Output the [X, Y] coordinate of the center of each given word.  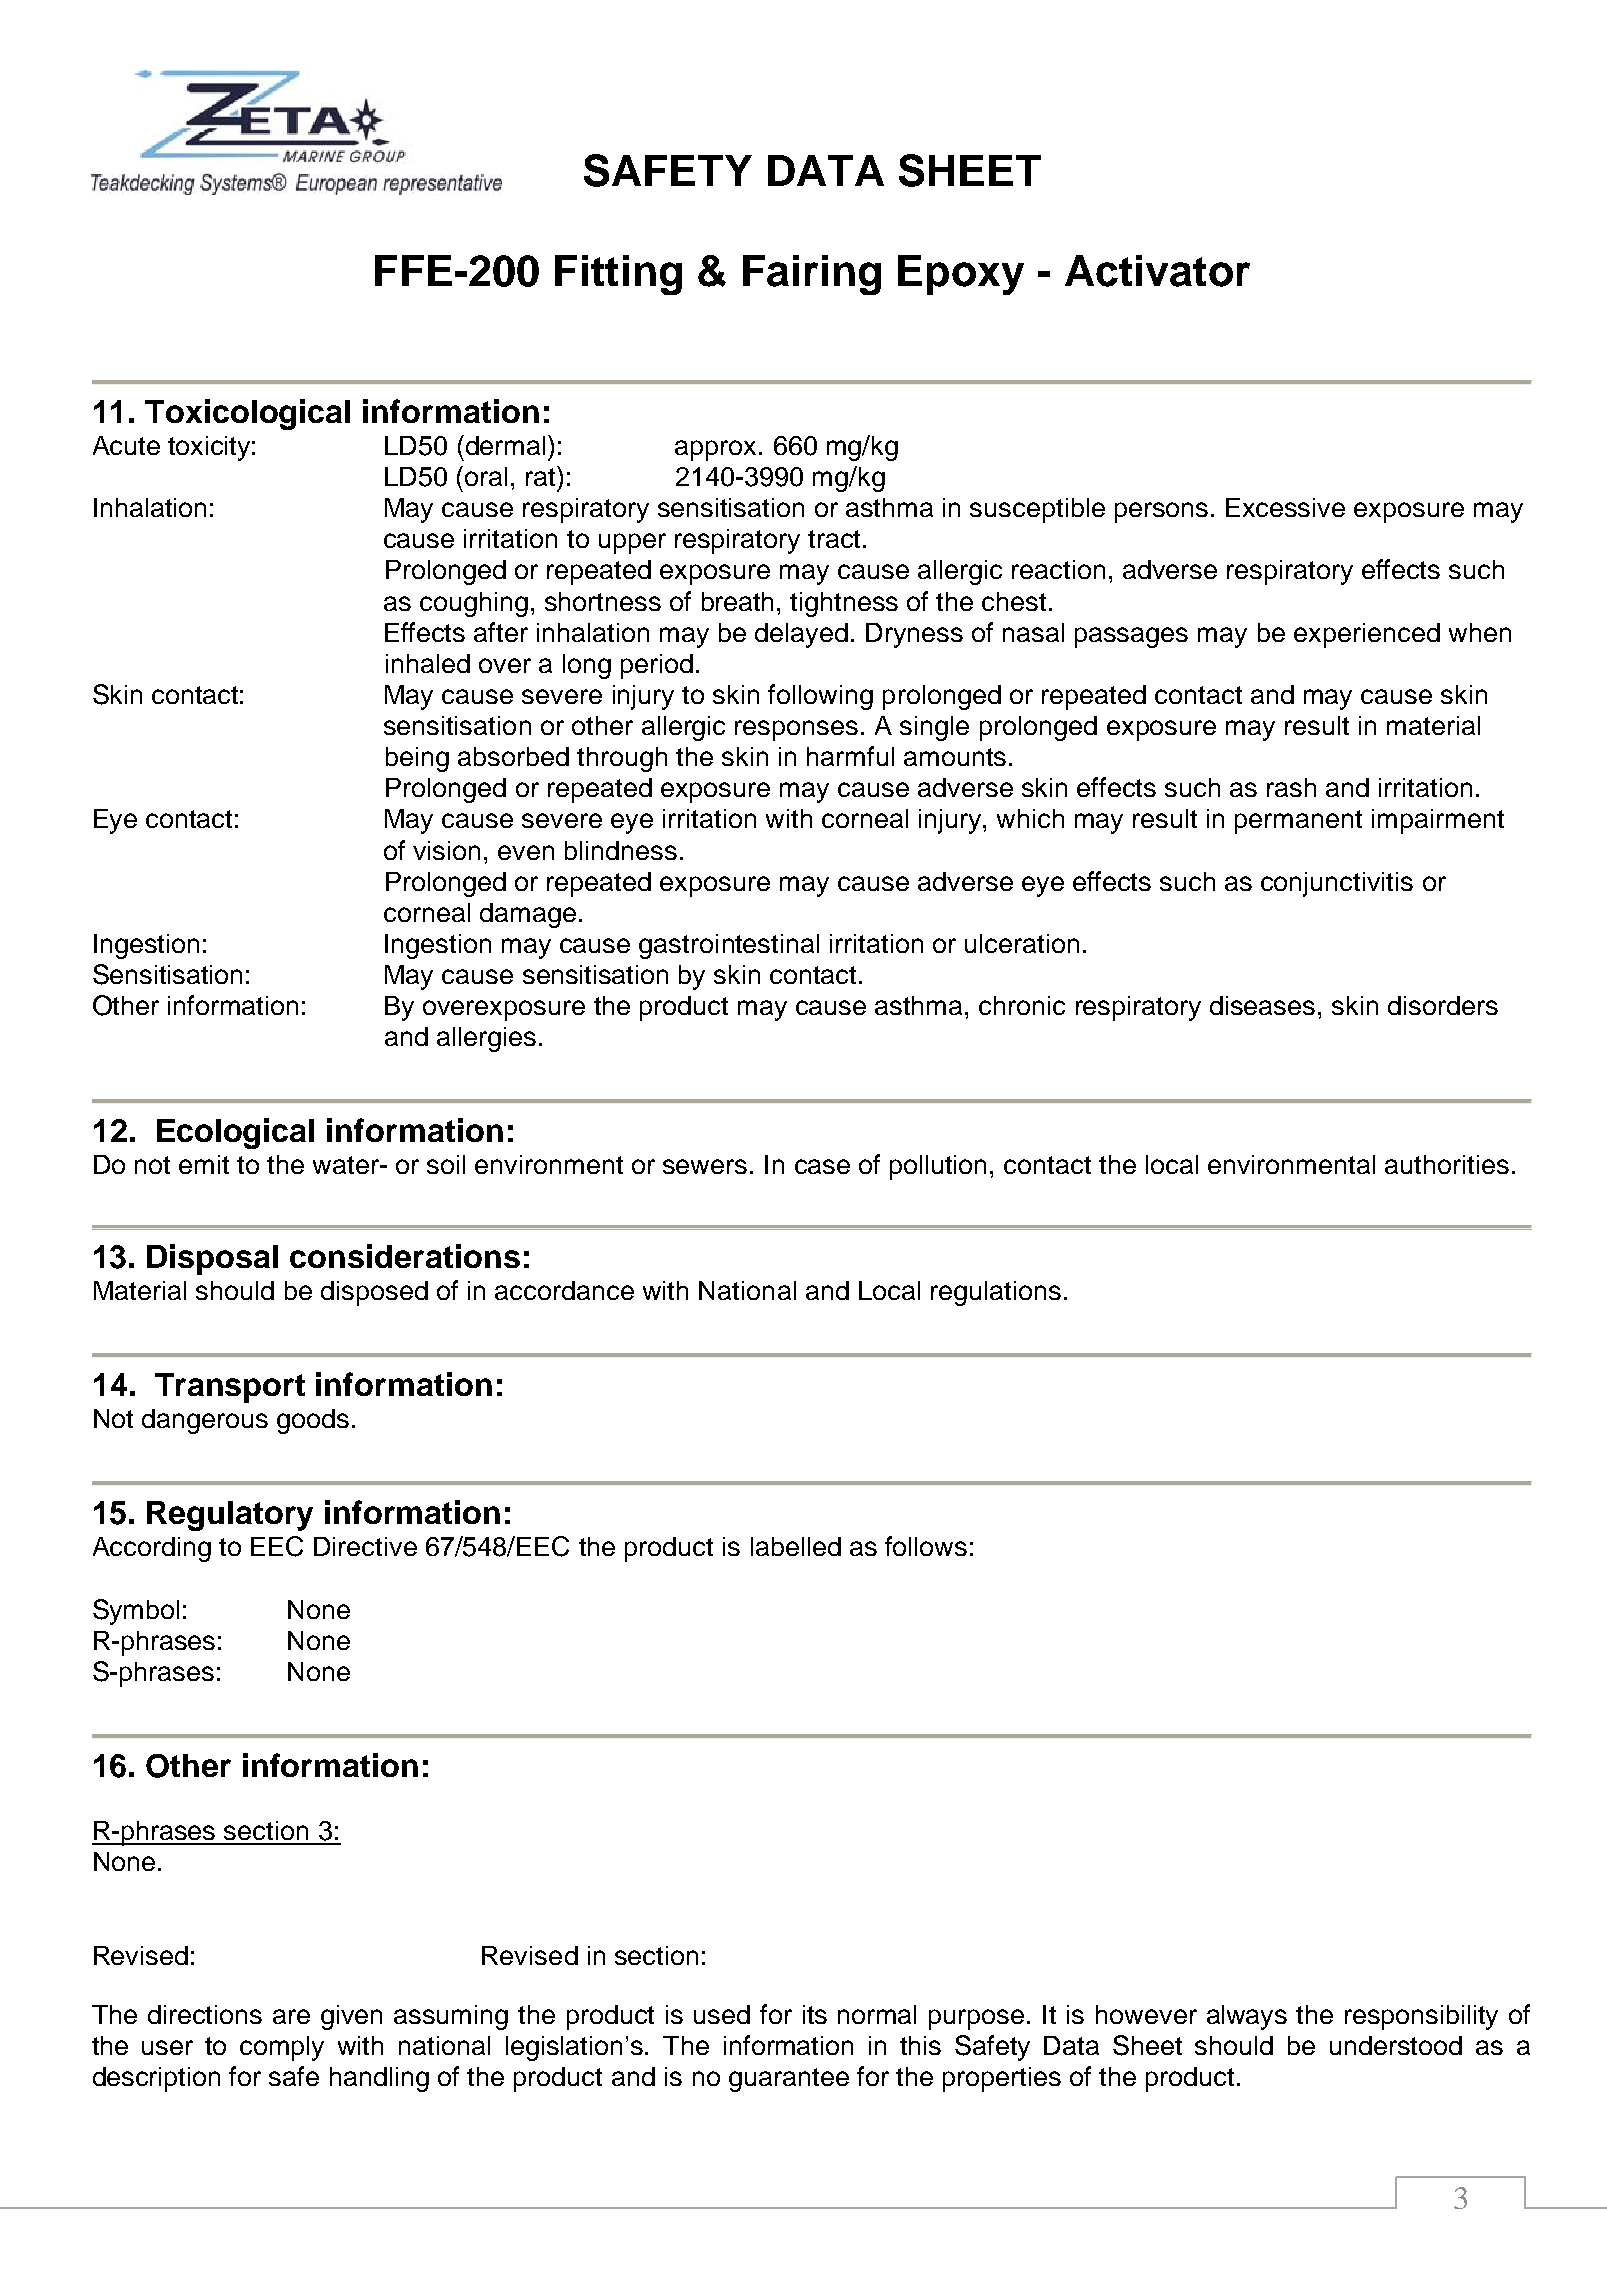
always [1247, 2017]
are [291, 2016]
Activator [1157, 271]
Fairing [812, 275]
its [815, 2014]
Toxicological [247, 414]
